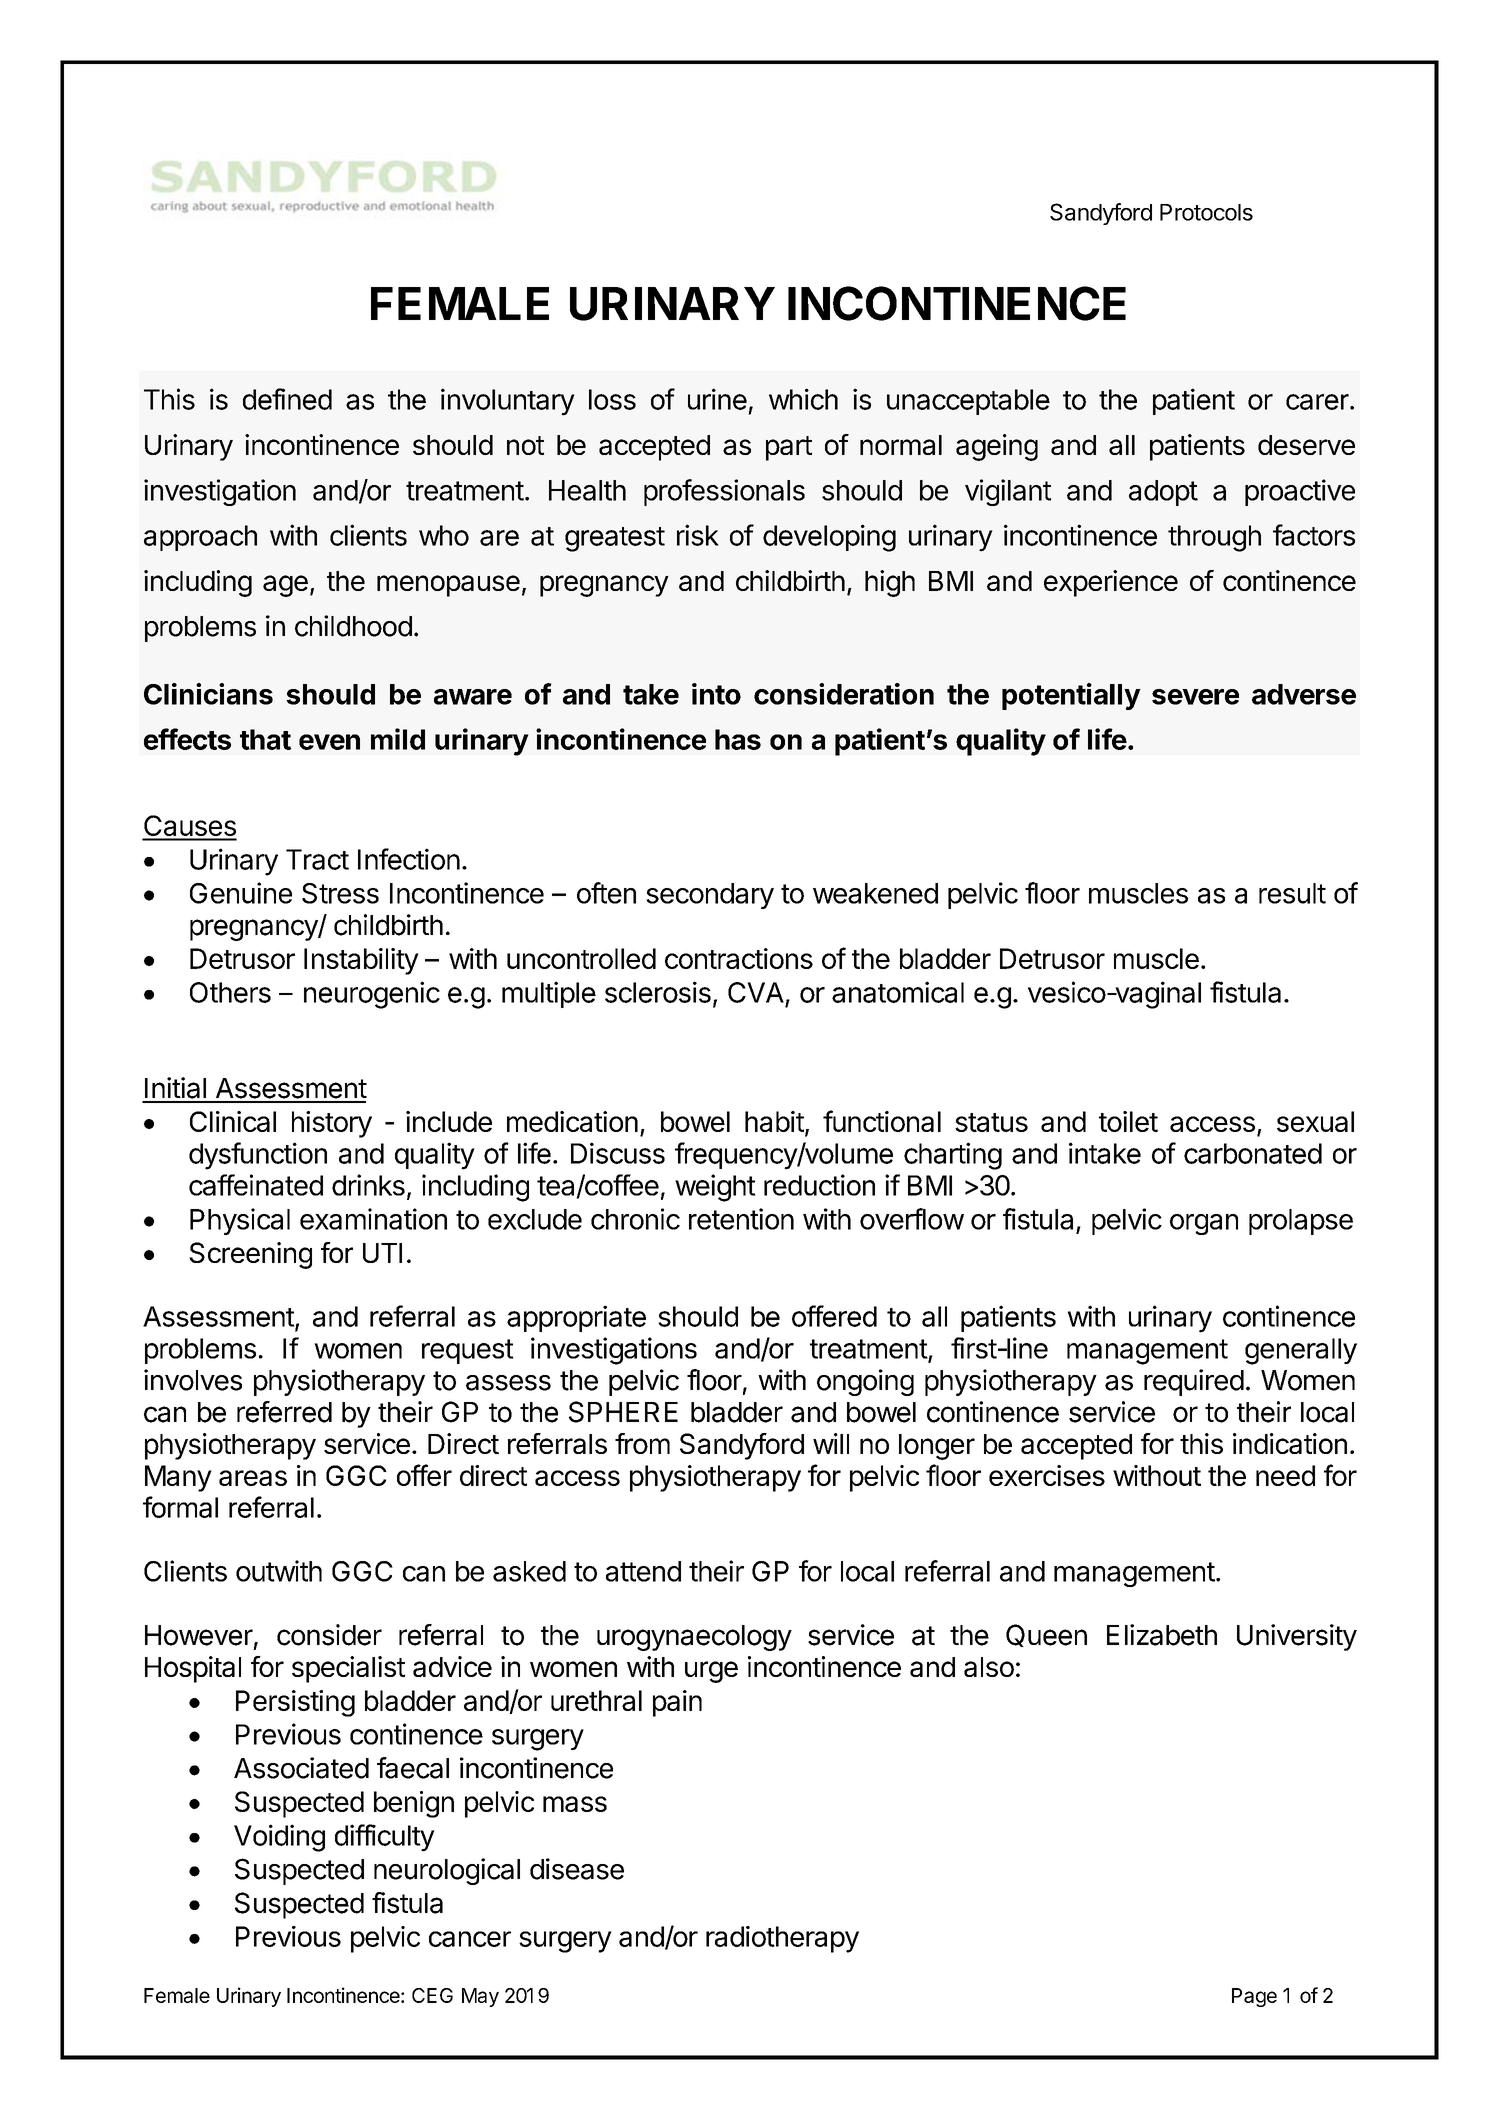 Image resolution: width=1498 pixels, height=2120 pixels. What do you see at coordinates (782, 1939) in the screenshot?
I see `radiotherapy` at bounding box center [782, 1939].
